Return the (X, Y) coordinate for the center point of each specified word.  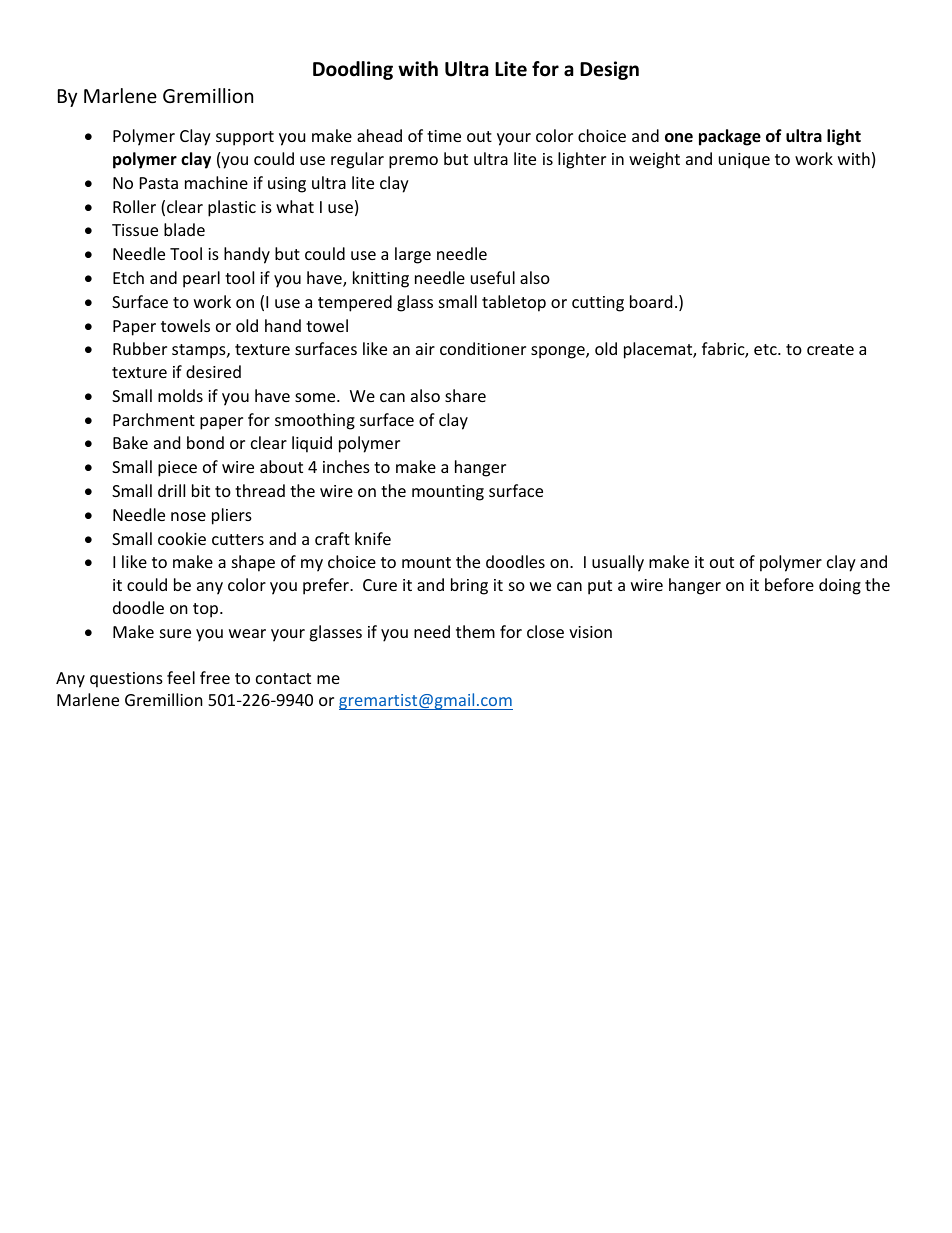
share (465, 395)
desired (213, 371)
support (245, 138)
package (730, 137)
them (475, 631)
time (444, 136)
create (830, 349)
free (215, 677)
